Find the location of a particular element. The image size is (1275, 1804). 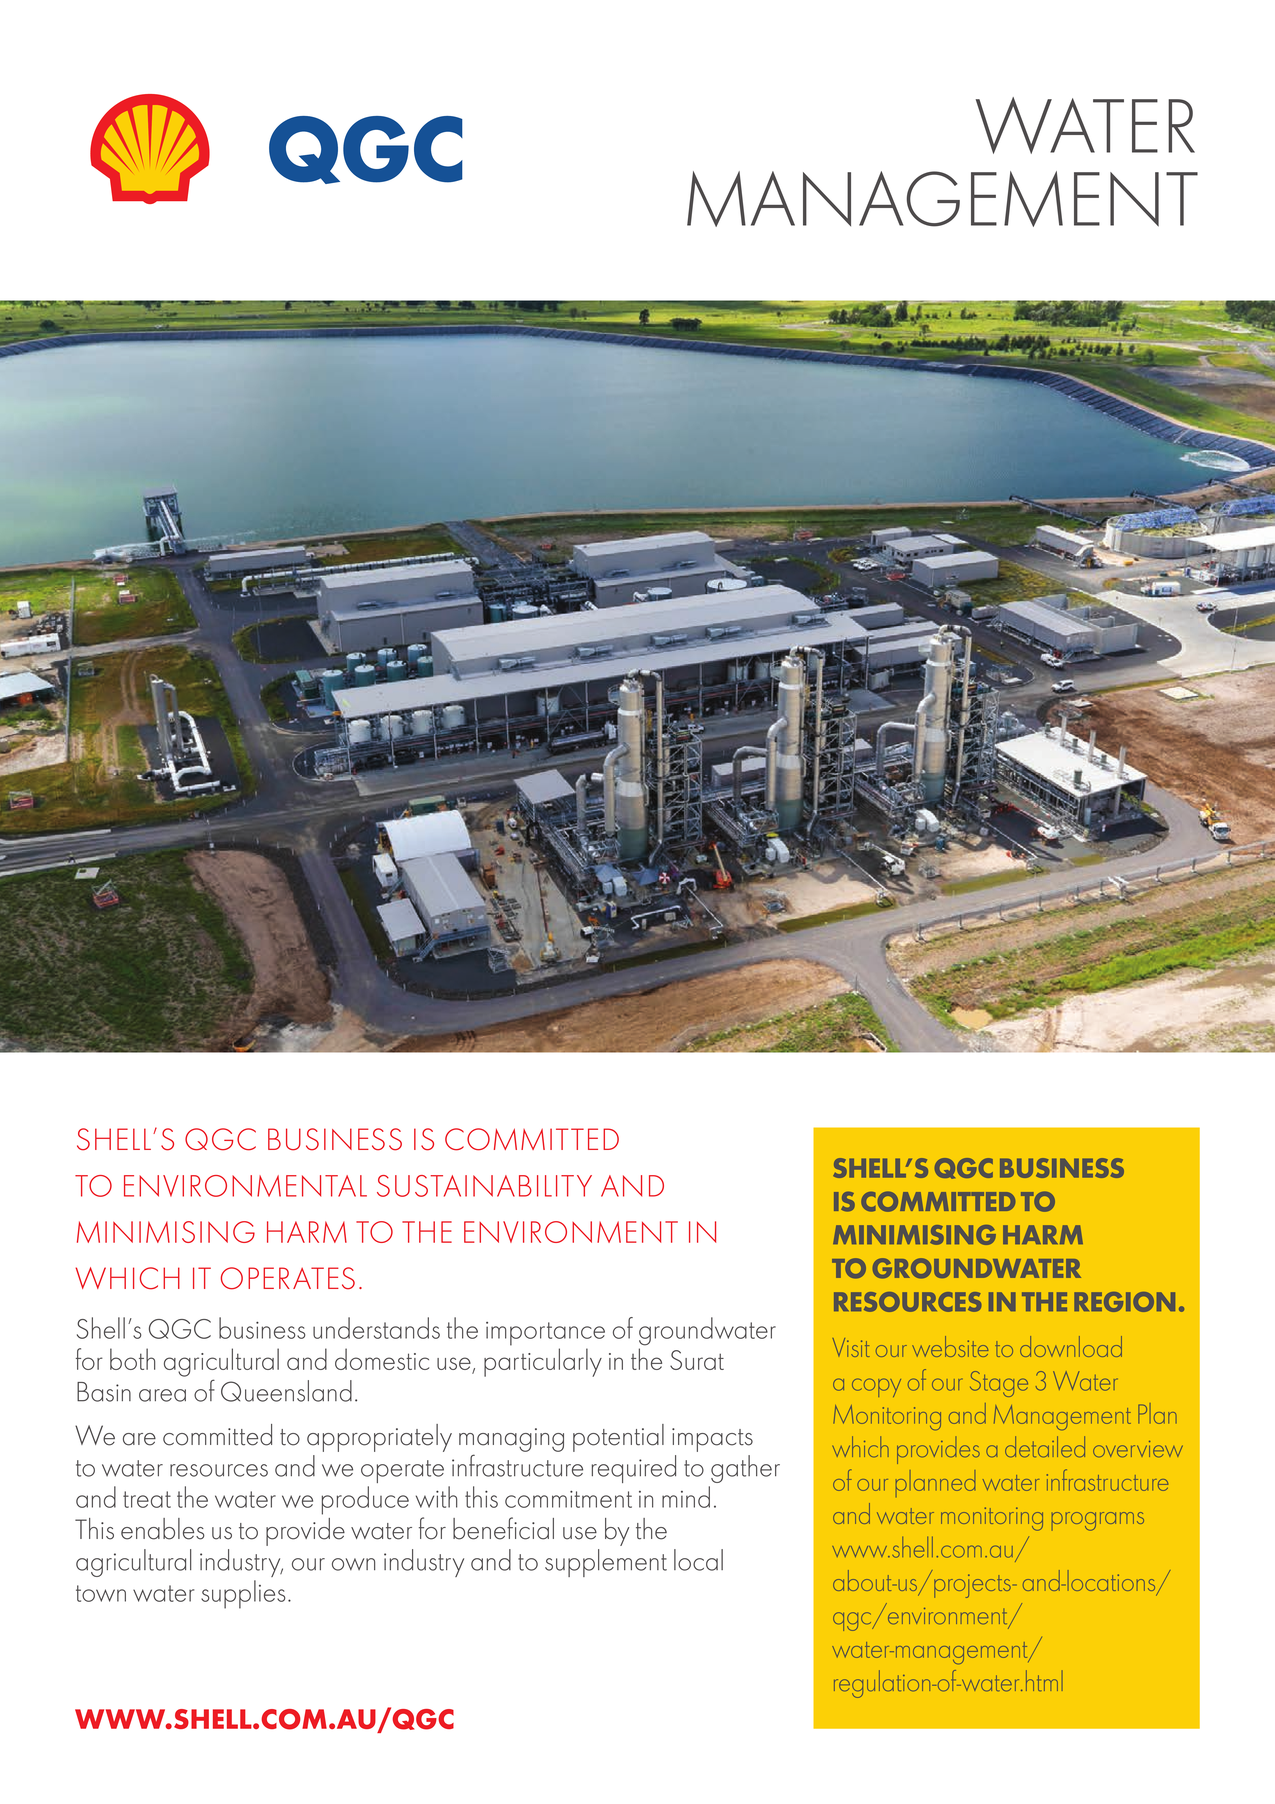

importance is located at coordinates (545, 1334).
